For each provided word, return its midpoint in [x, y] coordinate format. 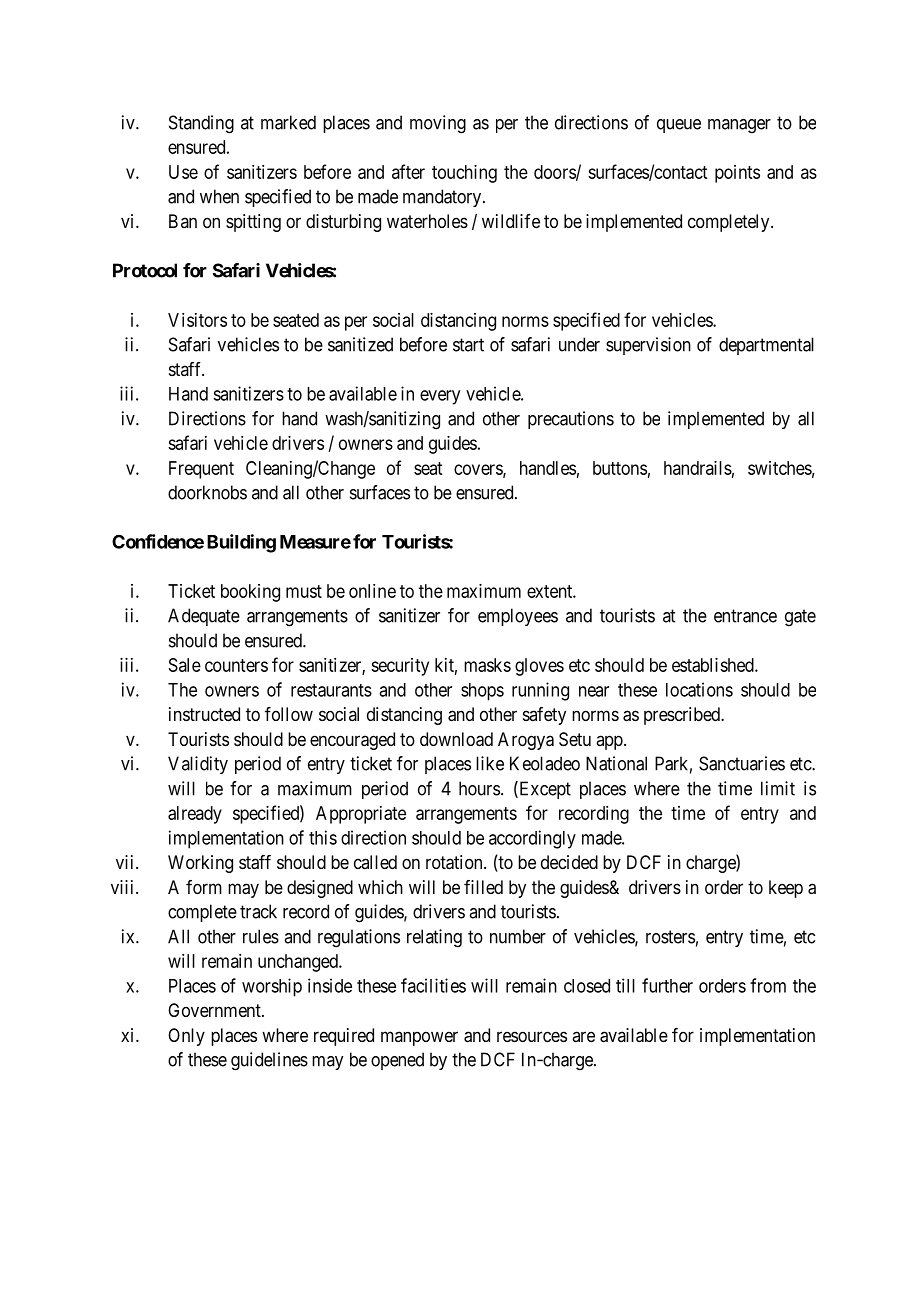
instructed [204, 714]
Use [183, 172]
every [440, 397]
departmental [766, 346]
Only [186, 1037]
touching [464, 174]
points [737, 174]
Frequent [201, 470]
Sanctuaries [742, 763]
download [456, 739]
